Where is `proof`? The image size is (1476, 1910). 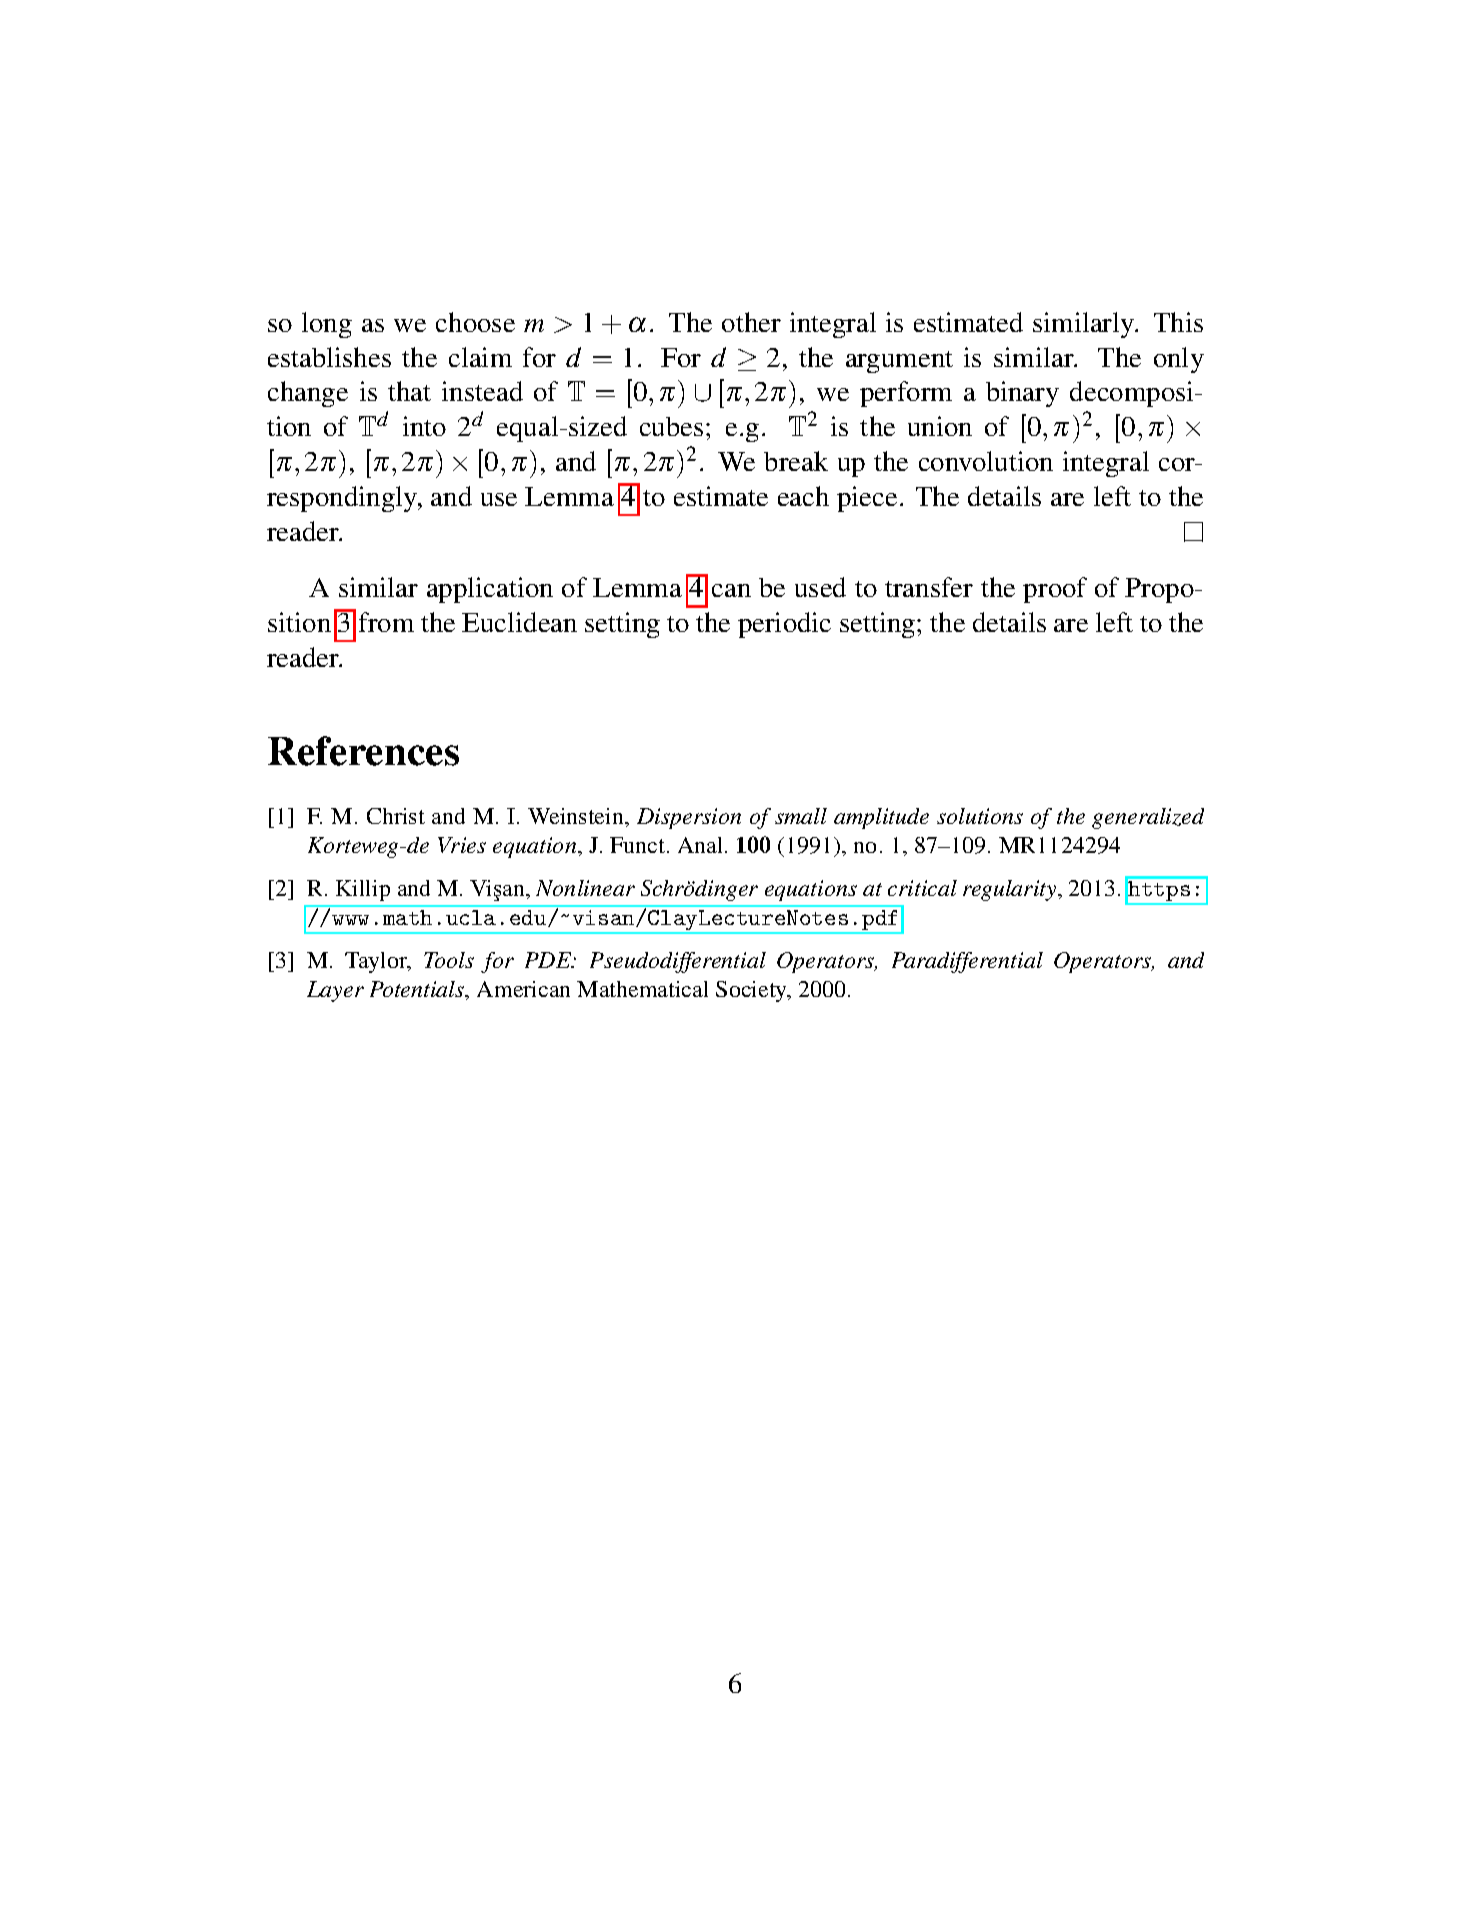 proof is located at coordinates (1055, 590).
